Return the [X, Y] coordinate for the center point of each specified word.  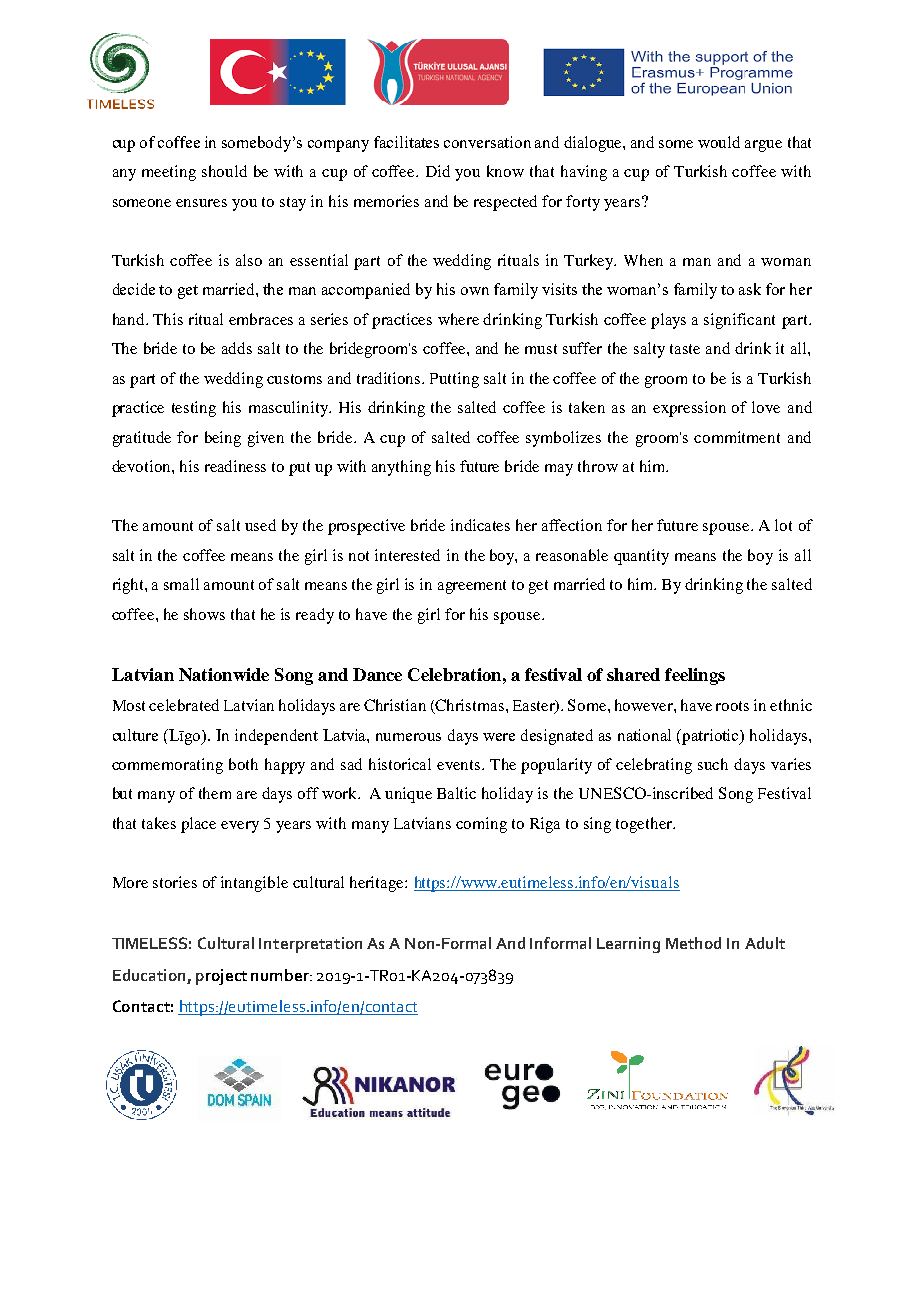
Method [693, 943]
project [221, 977]
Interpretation [310, 945]
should [224, 171]
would [719, 142]
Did [438, 171]
